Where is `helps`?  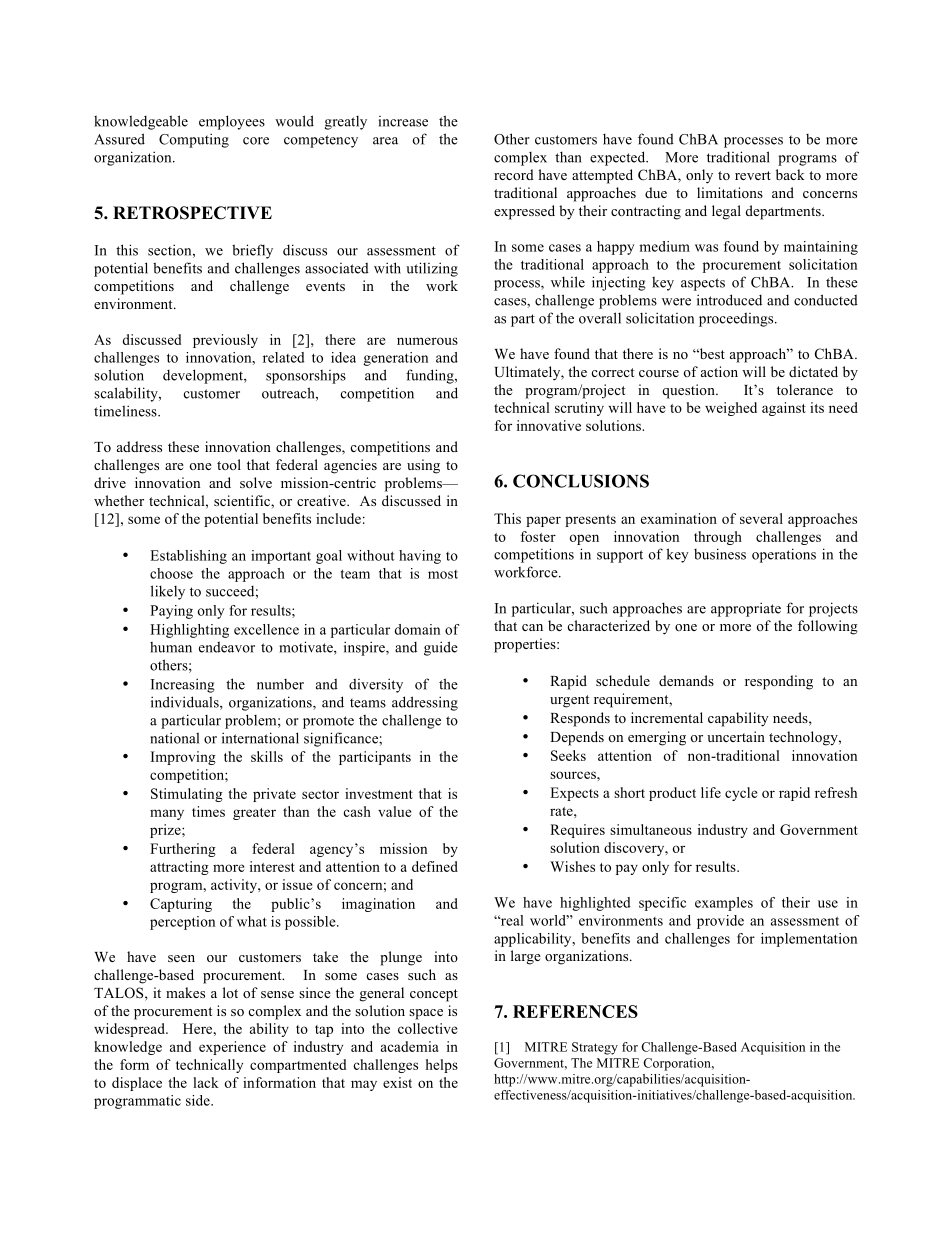 helps is located at coordinates (442, 1066).
